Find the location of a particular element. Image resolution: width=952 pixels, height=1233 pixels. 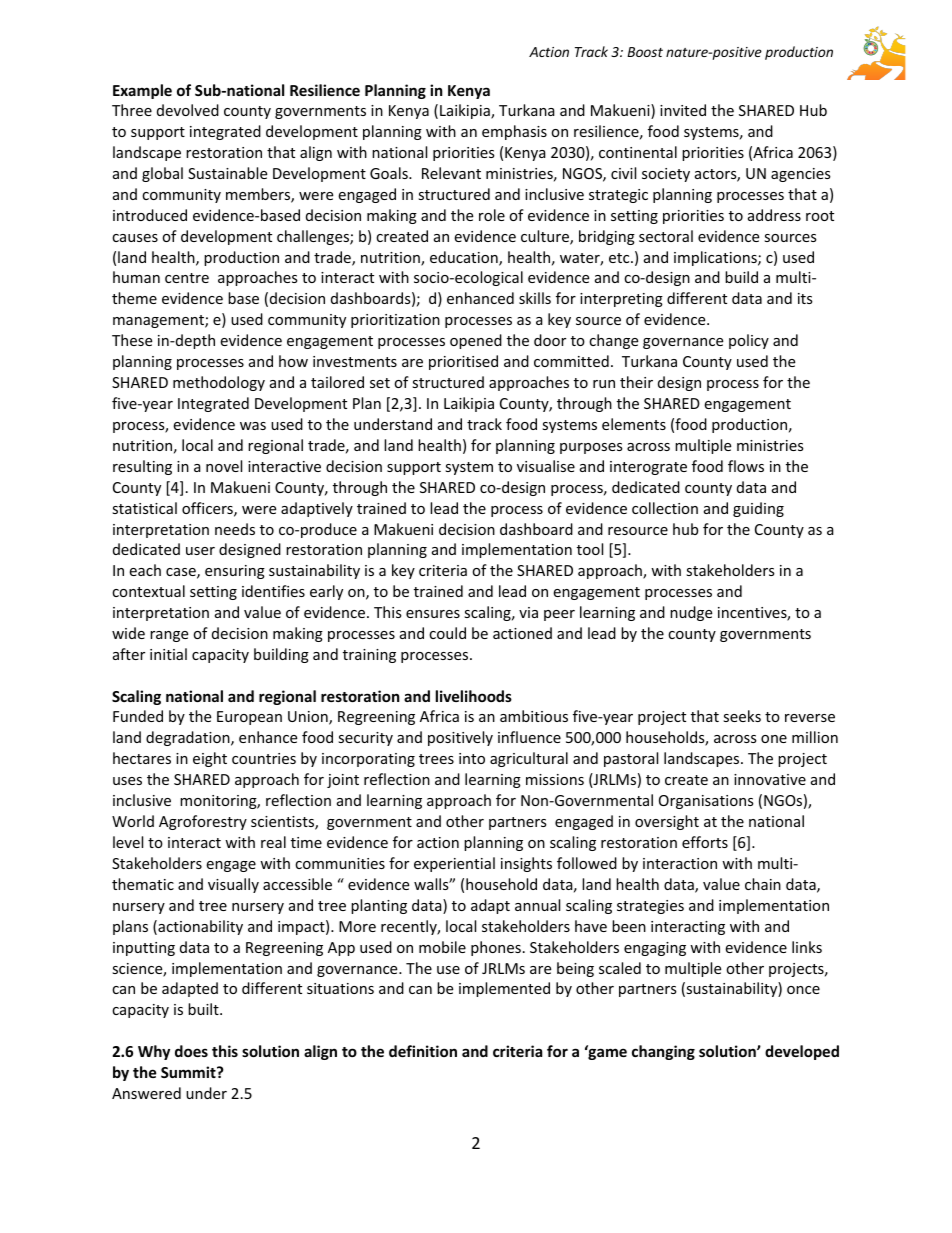

user is located at coordinates (200, 551).
